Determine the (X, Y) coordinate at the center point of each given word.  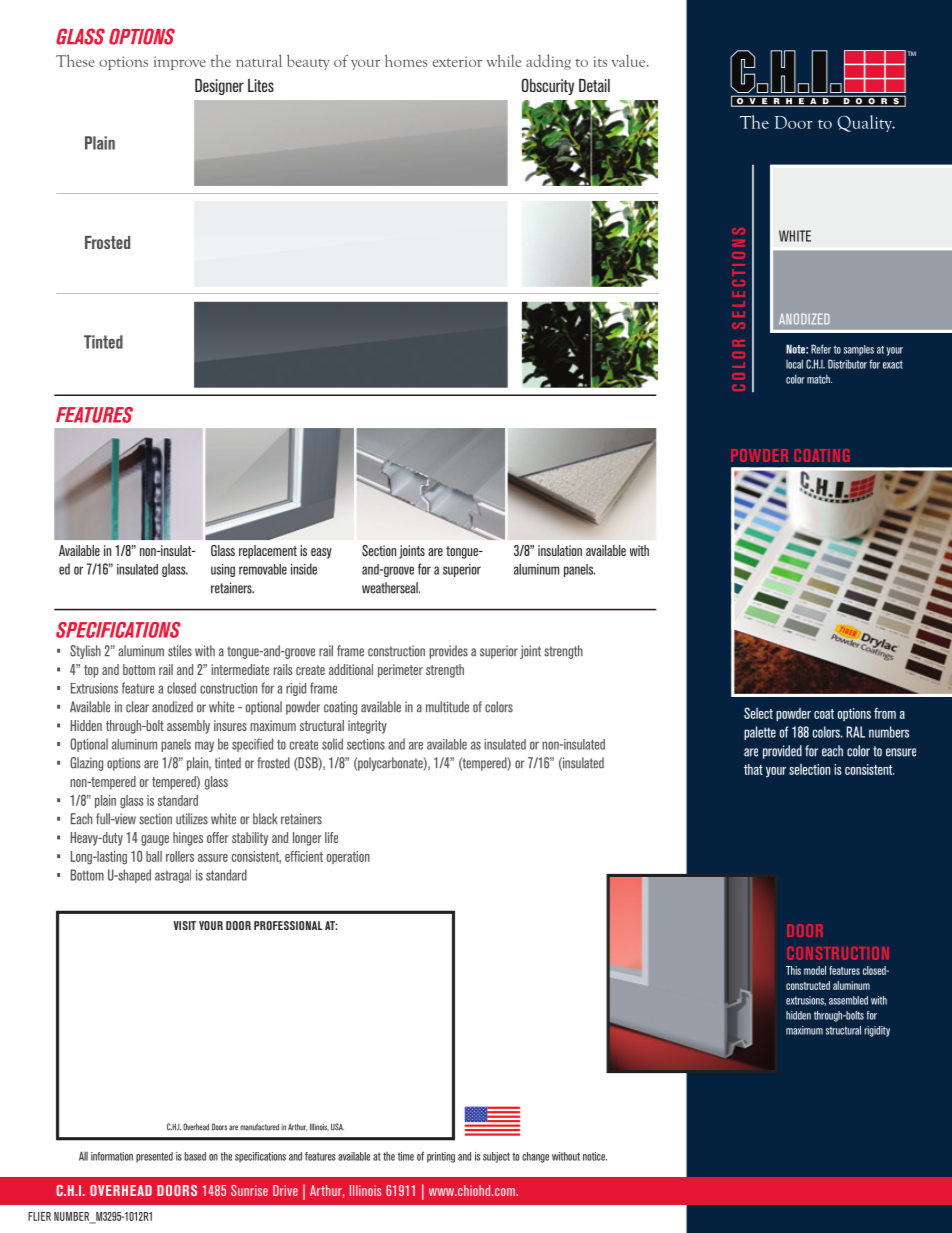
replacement (268, 552)
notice (595, 1156)
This (793, 970)
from (885, 713)
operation (348, 857)
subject (496, 1157)
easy (321, 553)
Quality (865, 123)
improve (180, 63)
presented (154, 1157)
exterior (457, 61)
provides (448, 652)
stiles (180, 651)
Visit (184, 925)
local (794, 364)
